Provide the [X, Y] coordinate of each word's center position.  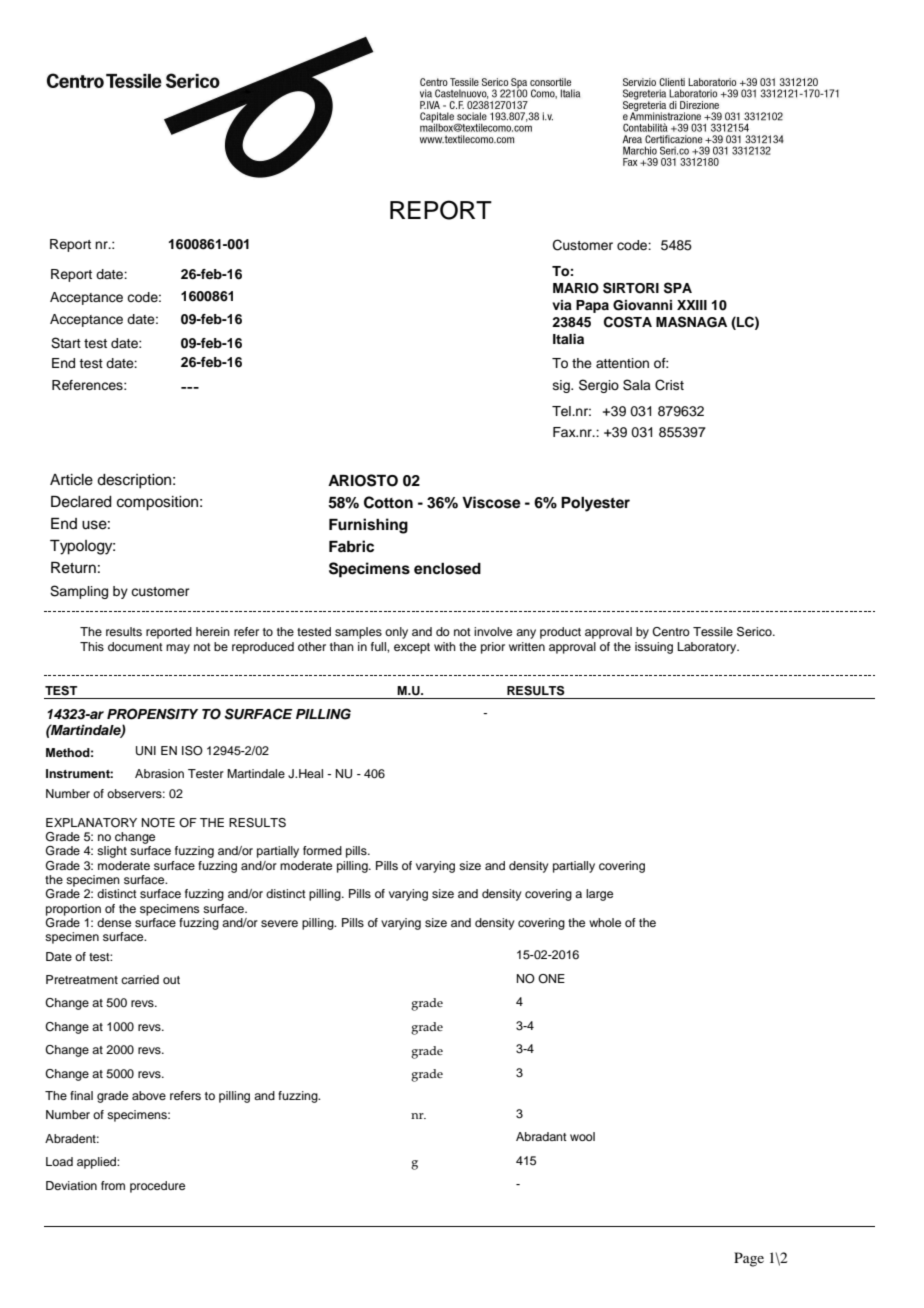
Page [749, 1259]
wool [582, 1136]
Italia [568, 339]
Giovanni [642, 305]
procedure [157, 1187]
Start [66, 343]
